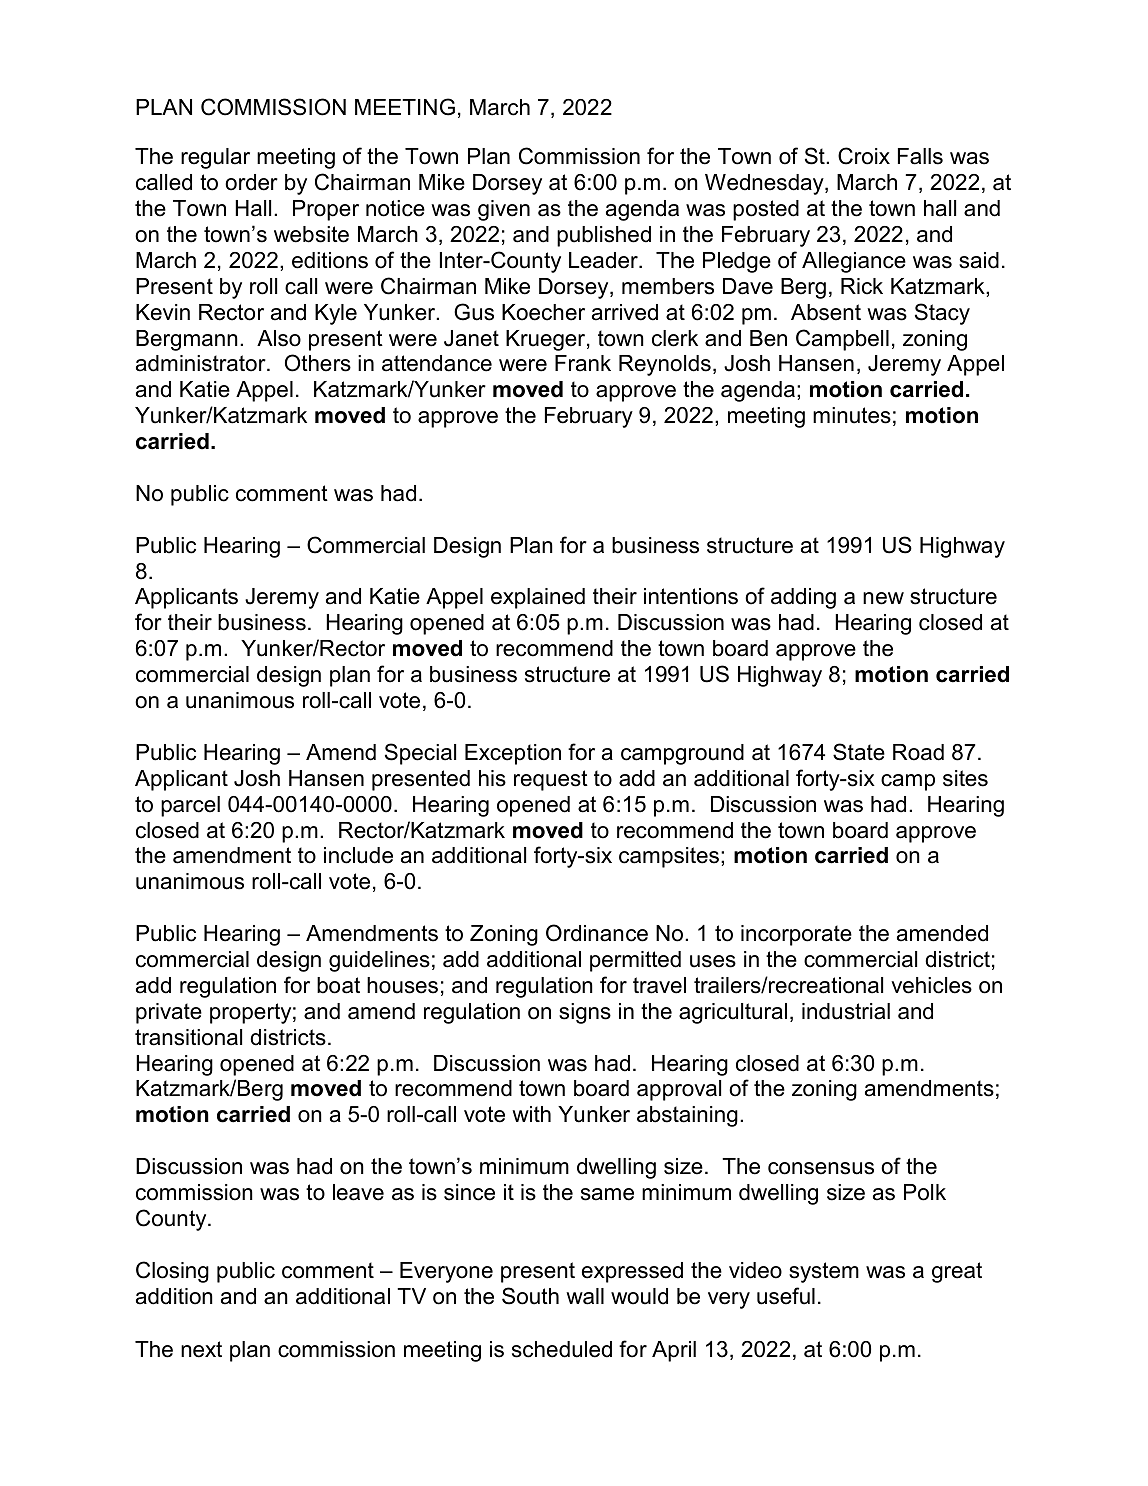  Describe the element at coordinates (824, 1272) in the page. I see `system` at that location.
